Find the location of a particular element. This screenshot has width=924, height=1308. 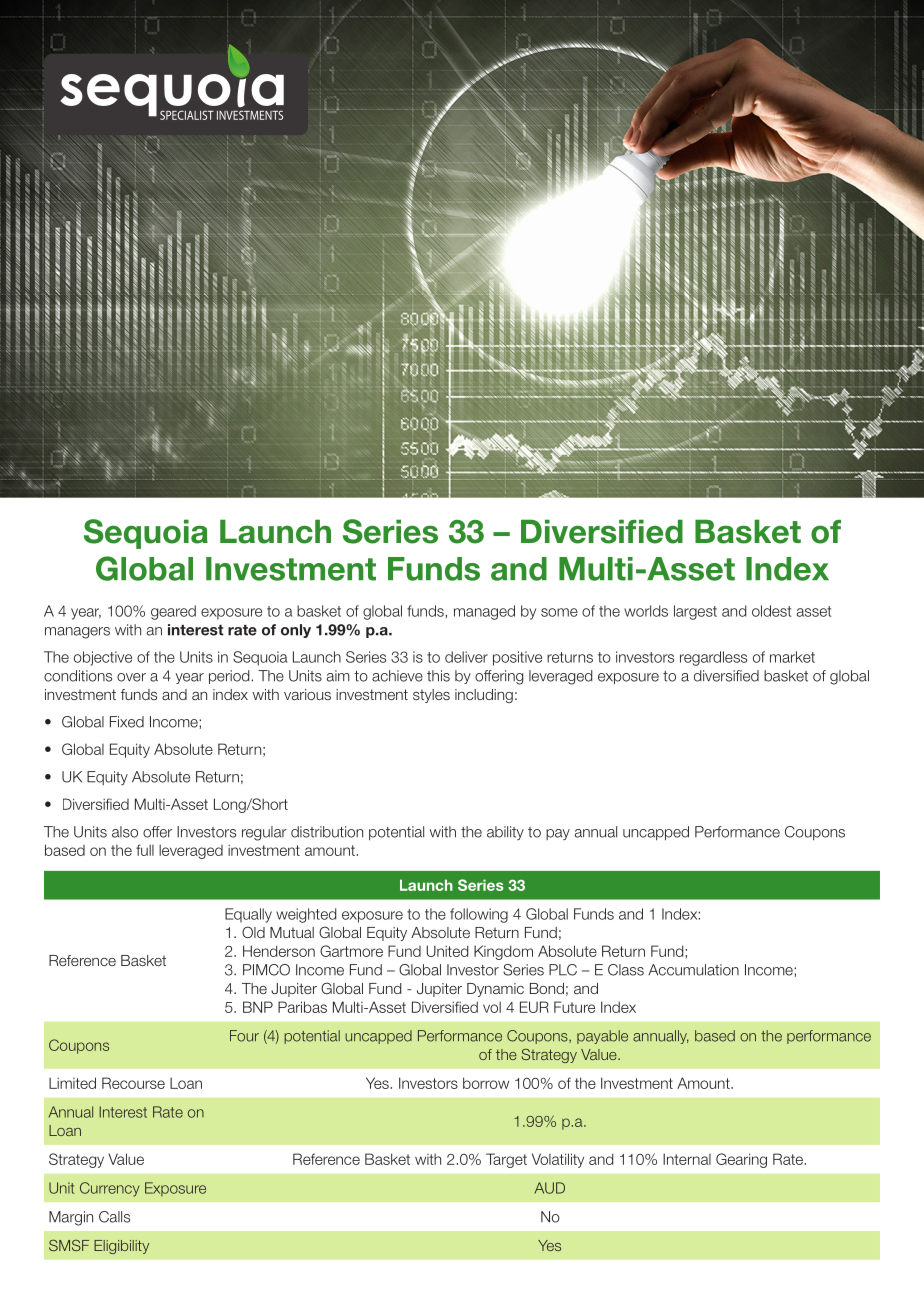

Calls is located at coordinates (114, 1217).
